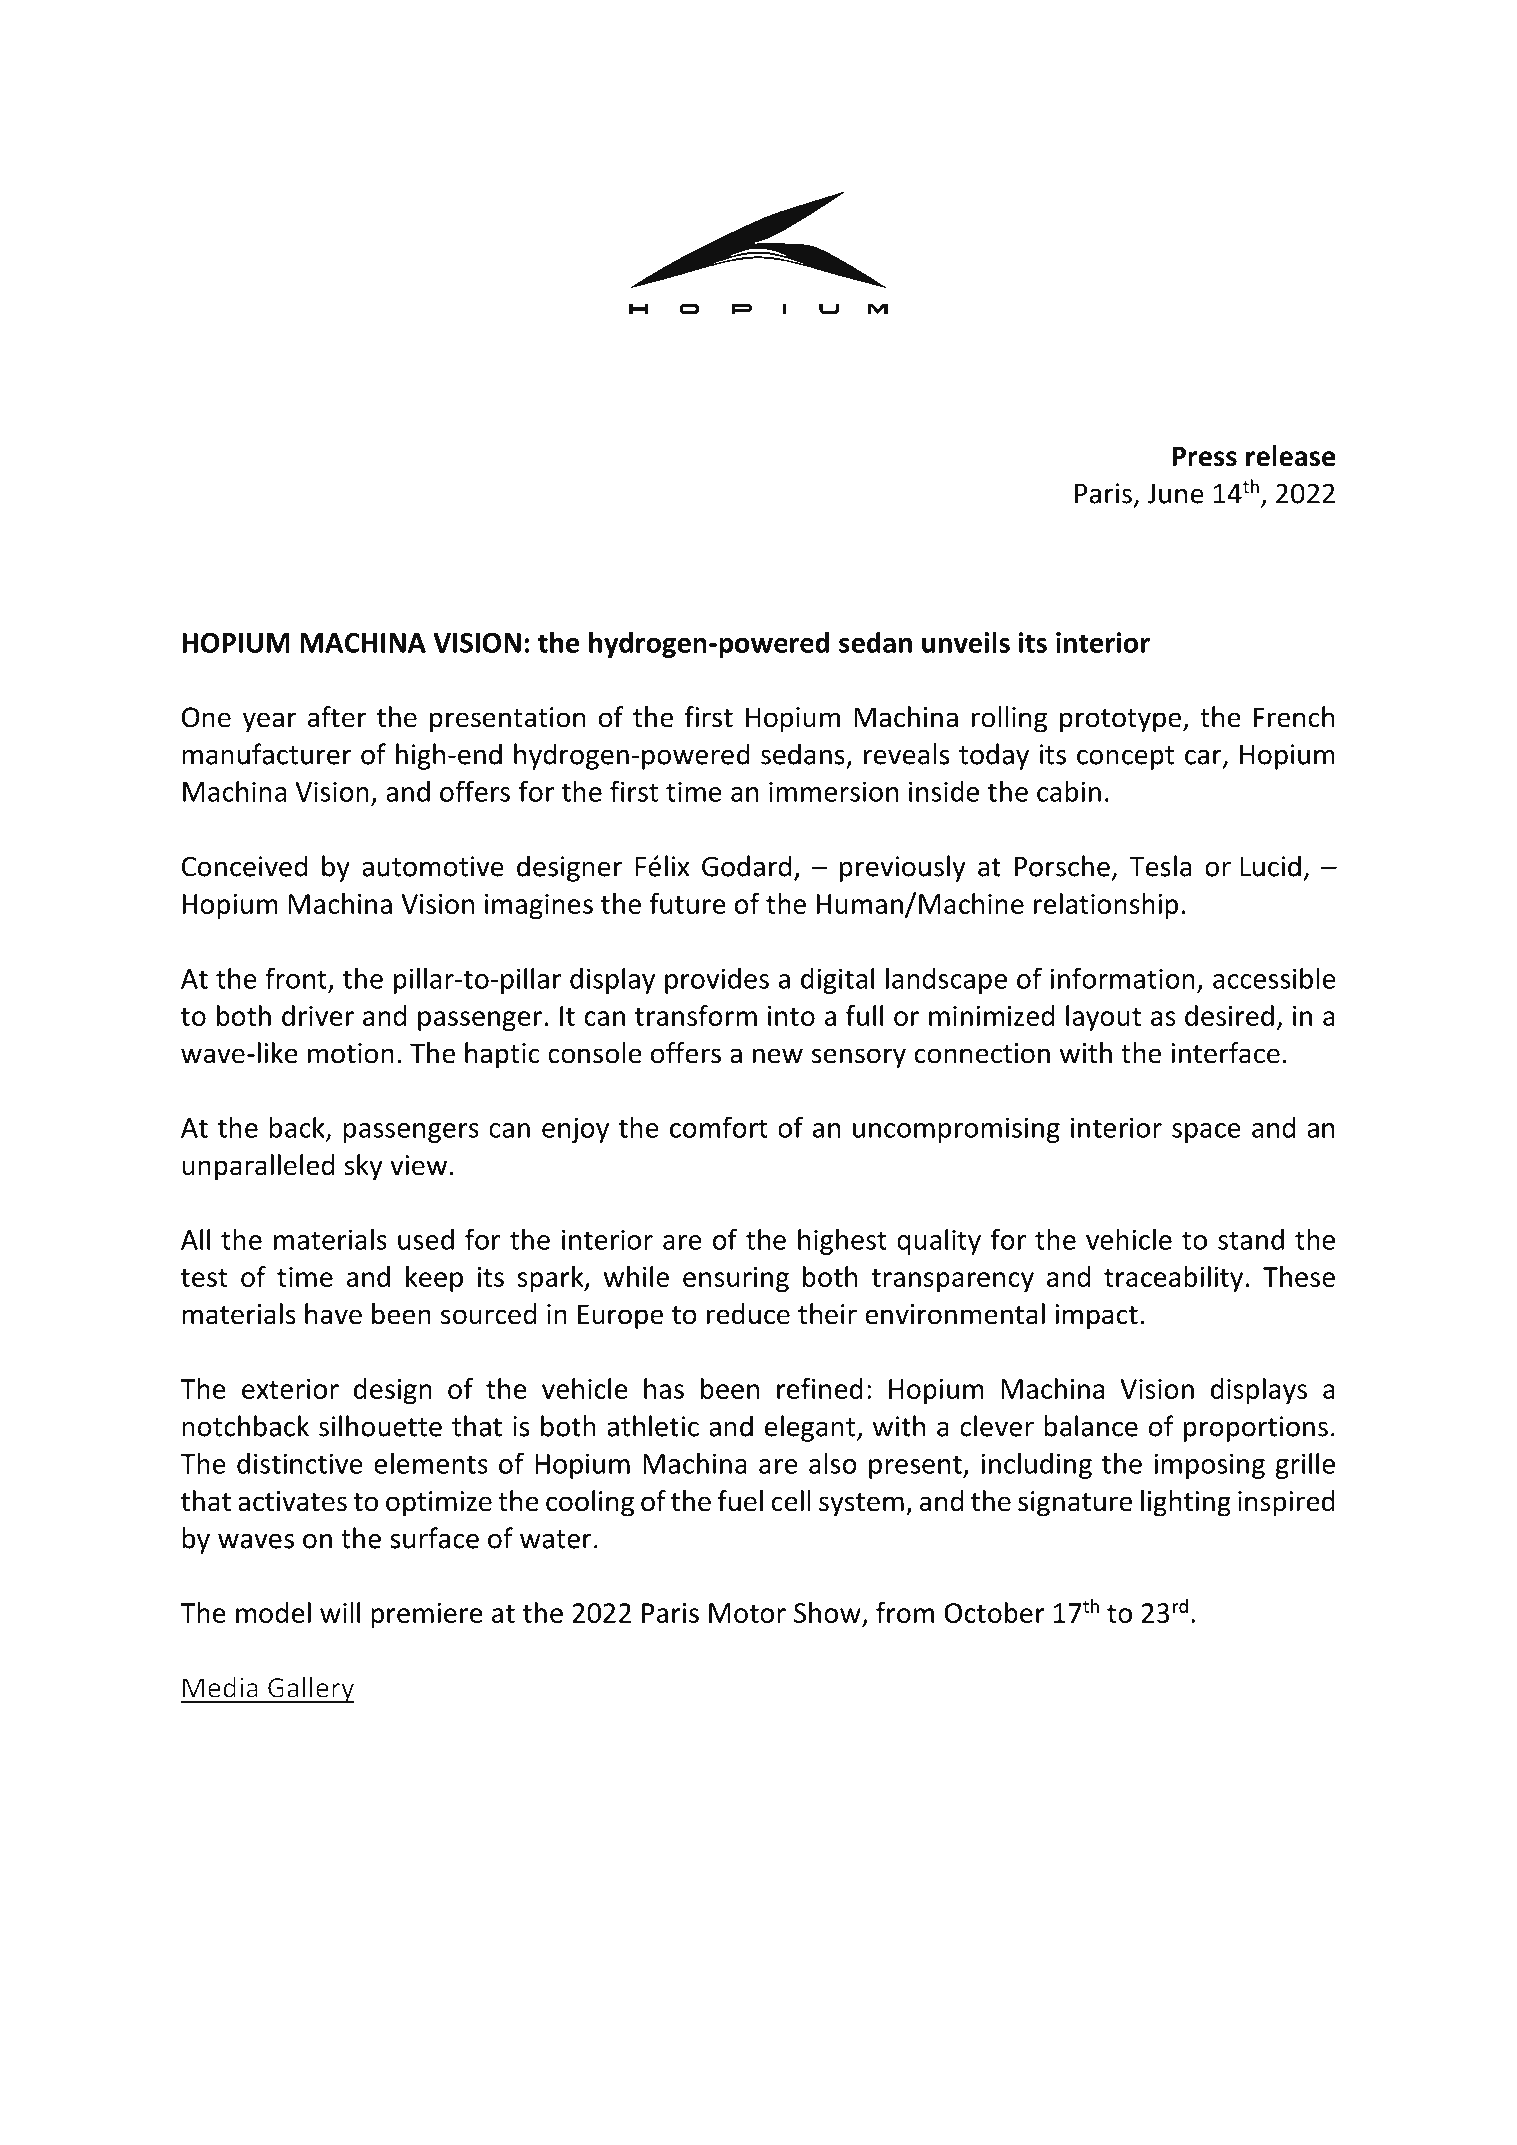 This screenshot has width=1517, height=2145. I want to click on Conceived, so click(244, 866).
